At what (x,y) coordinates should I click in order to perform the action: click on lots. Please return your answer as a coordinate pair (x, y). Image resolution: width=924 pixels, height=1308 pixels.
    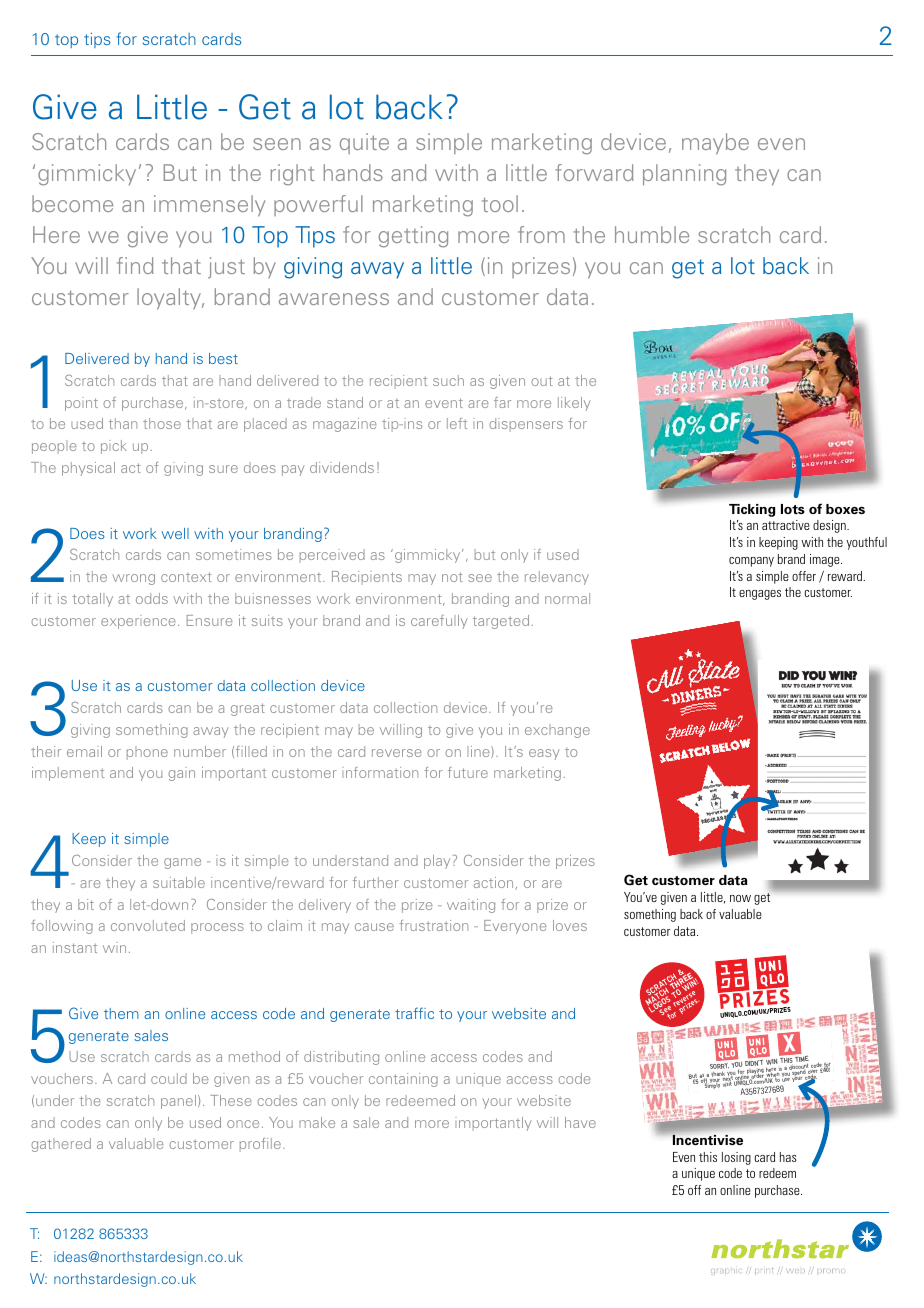
    Looking at the image, I should click on (793, 509).
